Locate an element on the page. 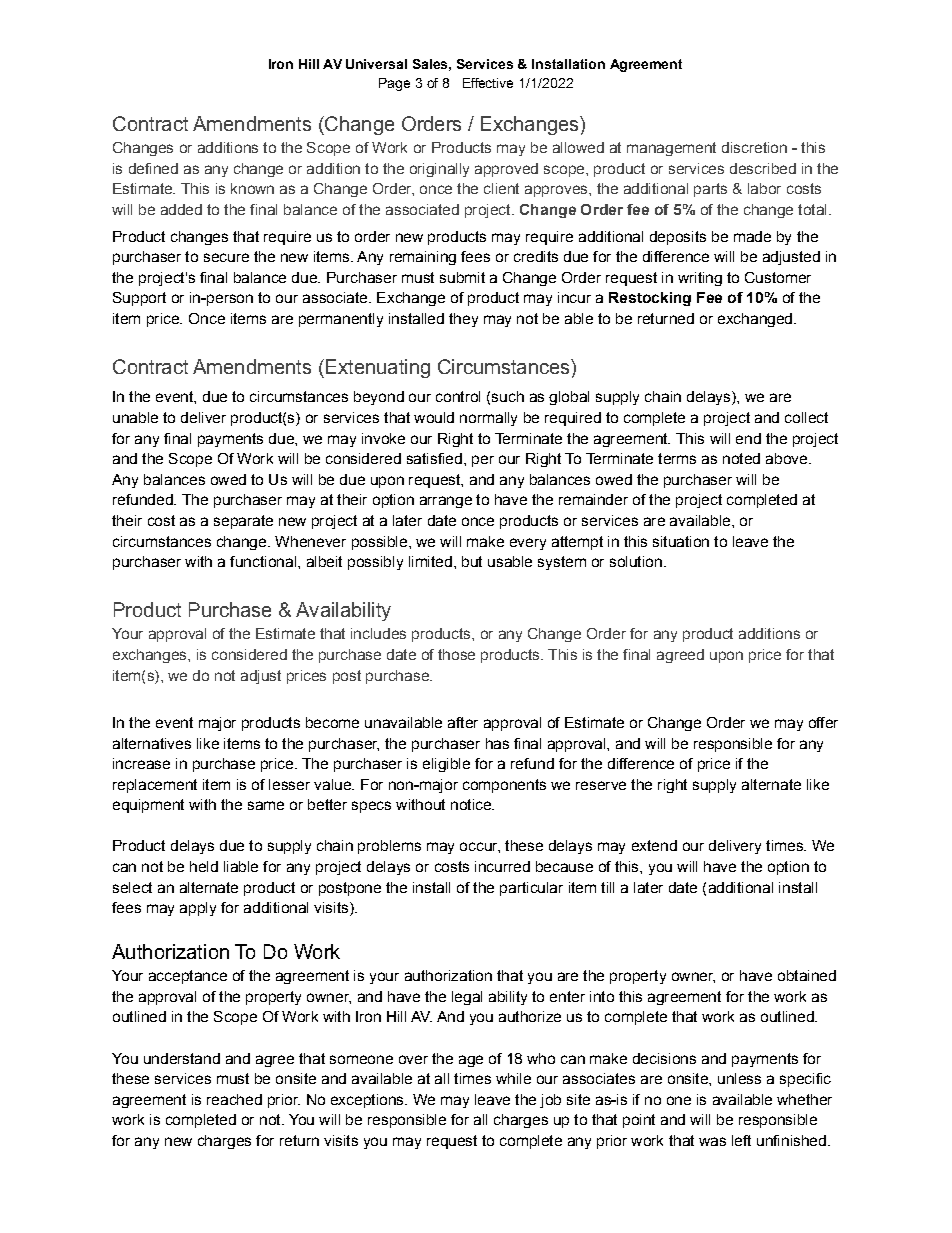 This image has height=1233, width=952. Customer is located at coordinates (778, 277).
